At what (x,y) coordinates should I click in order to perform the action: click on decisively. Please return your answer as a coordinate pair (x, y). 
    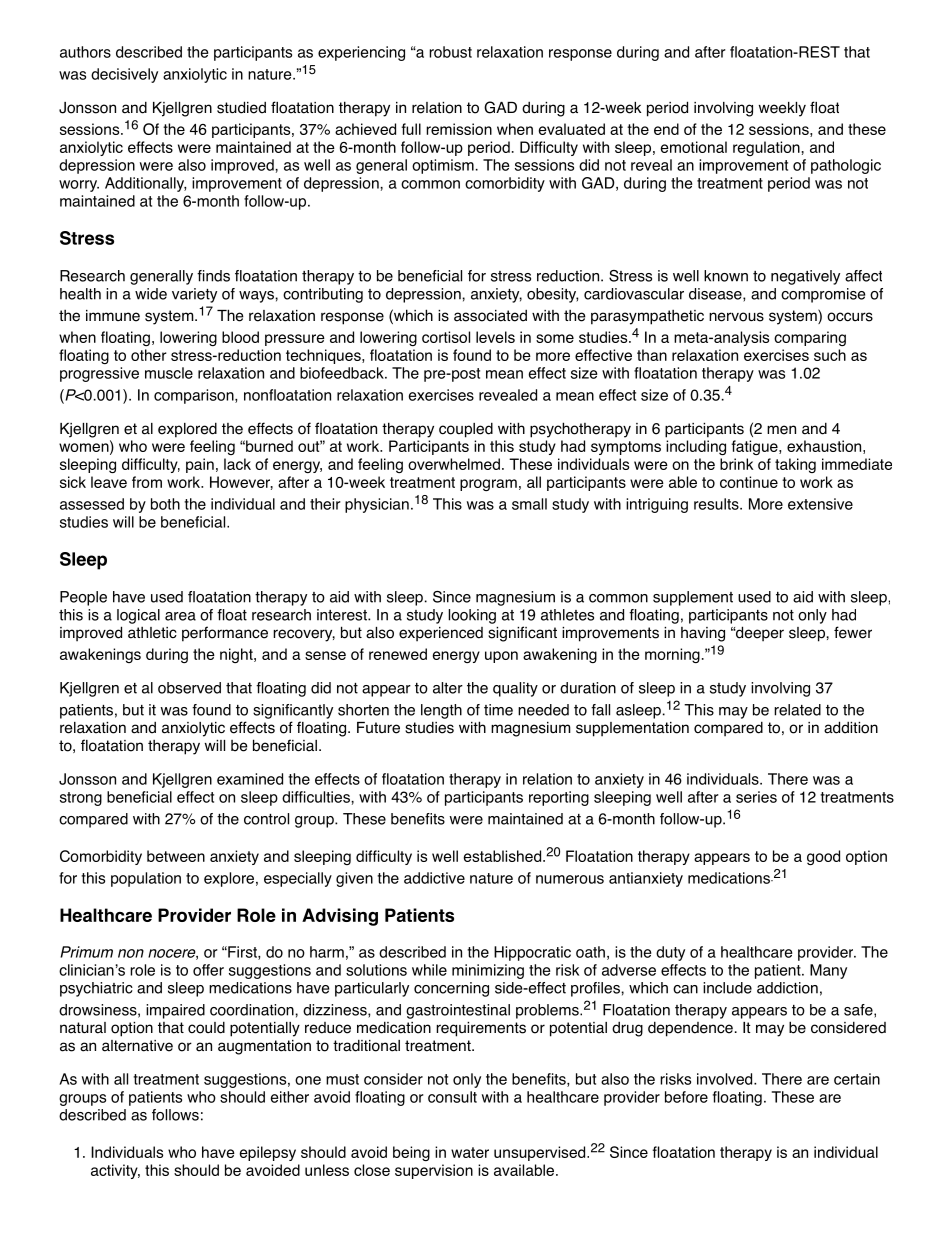
    Looking at the image, I should click on (124, 75).
